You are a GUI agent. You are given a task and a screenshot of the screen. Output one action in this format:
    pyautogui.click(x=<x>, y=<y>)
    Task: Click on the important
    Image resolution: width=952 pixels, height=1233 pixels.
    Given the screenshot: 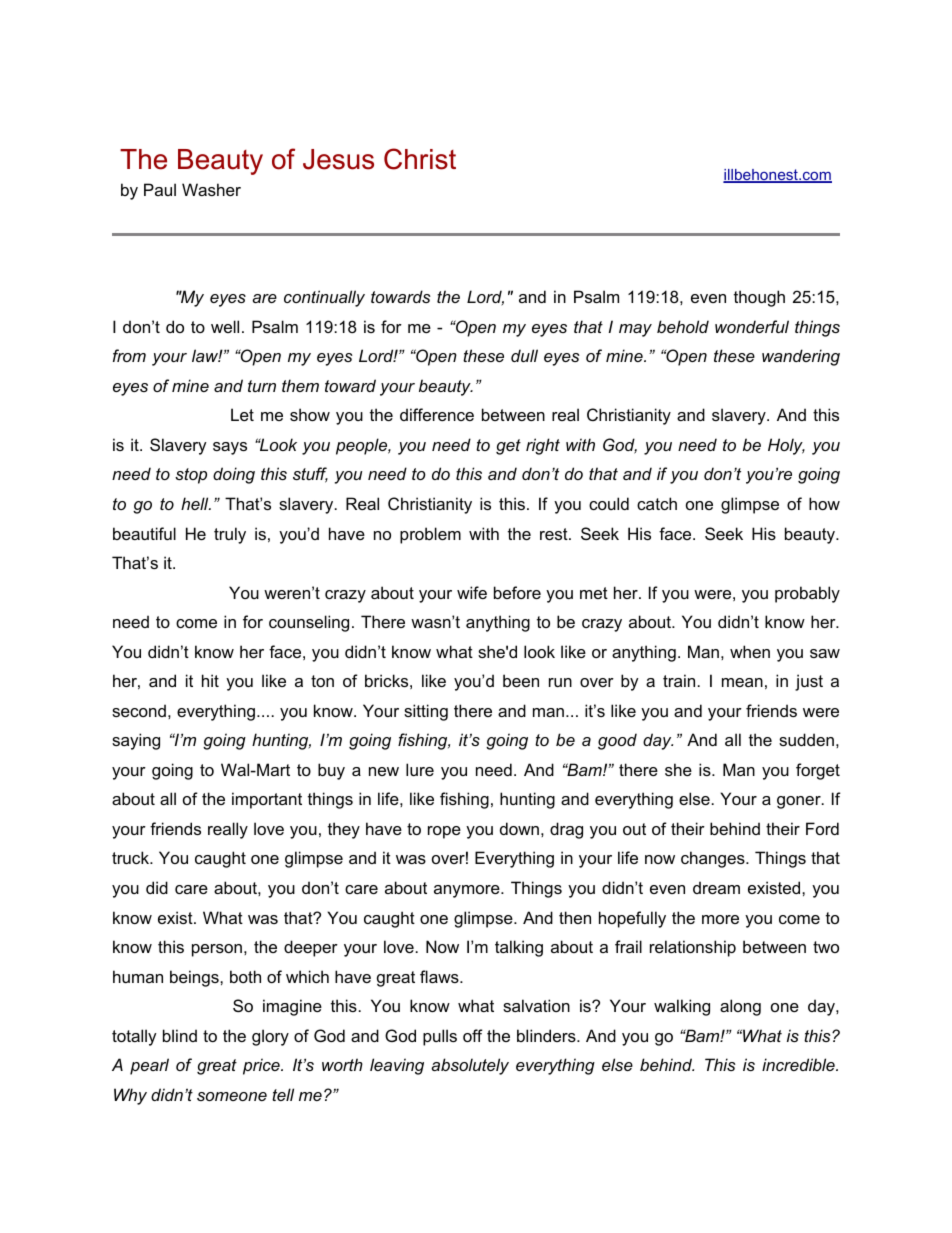 What is the action you would take?
    pyautogui.click(x=267, y=800)
